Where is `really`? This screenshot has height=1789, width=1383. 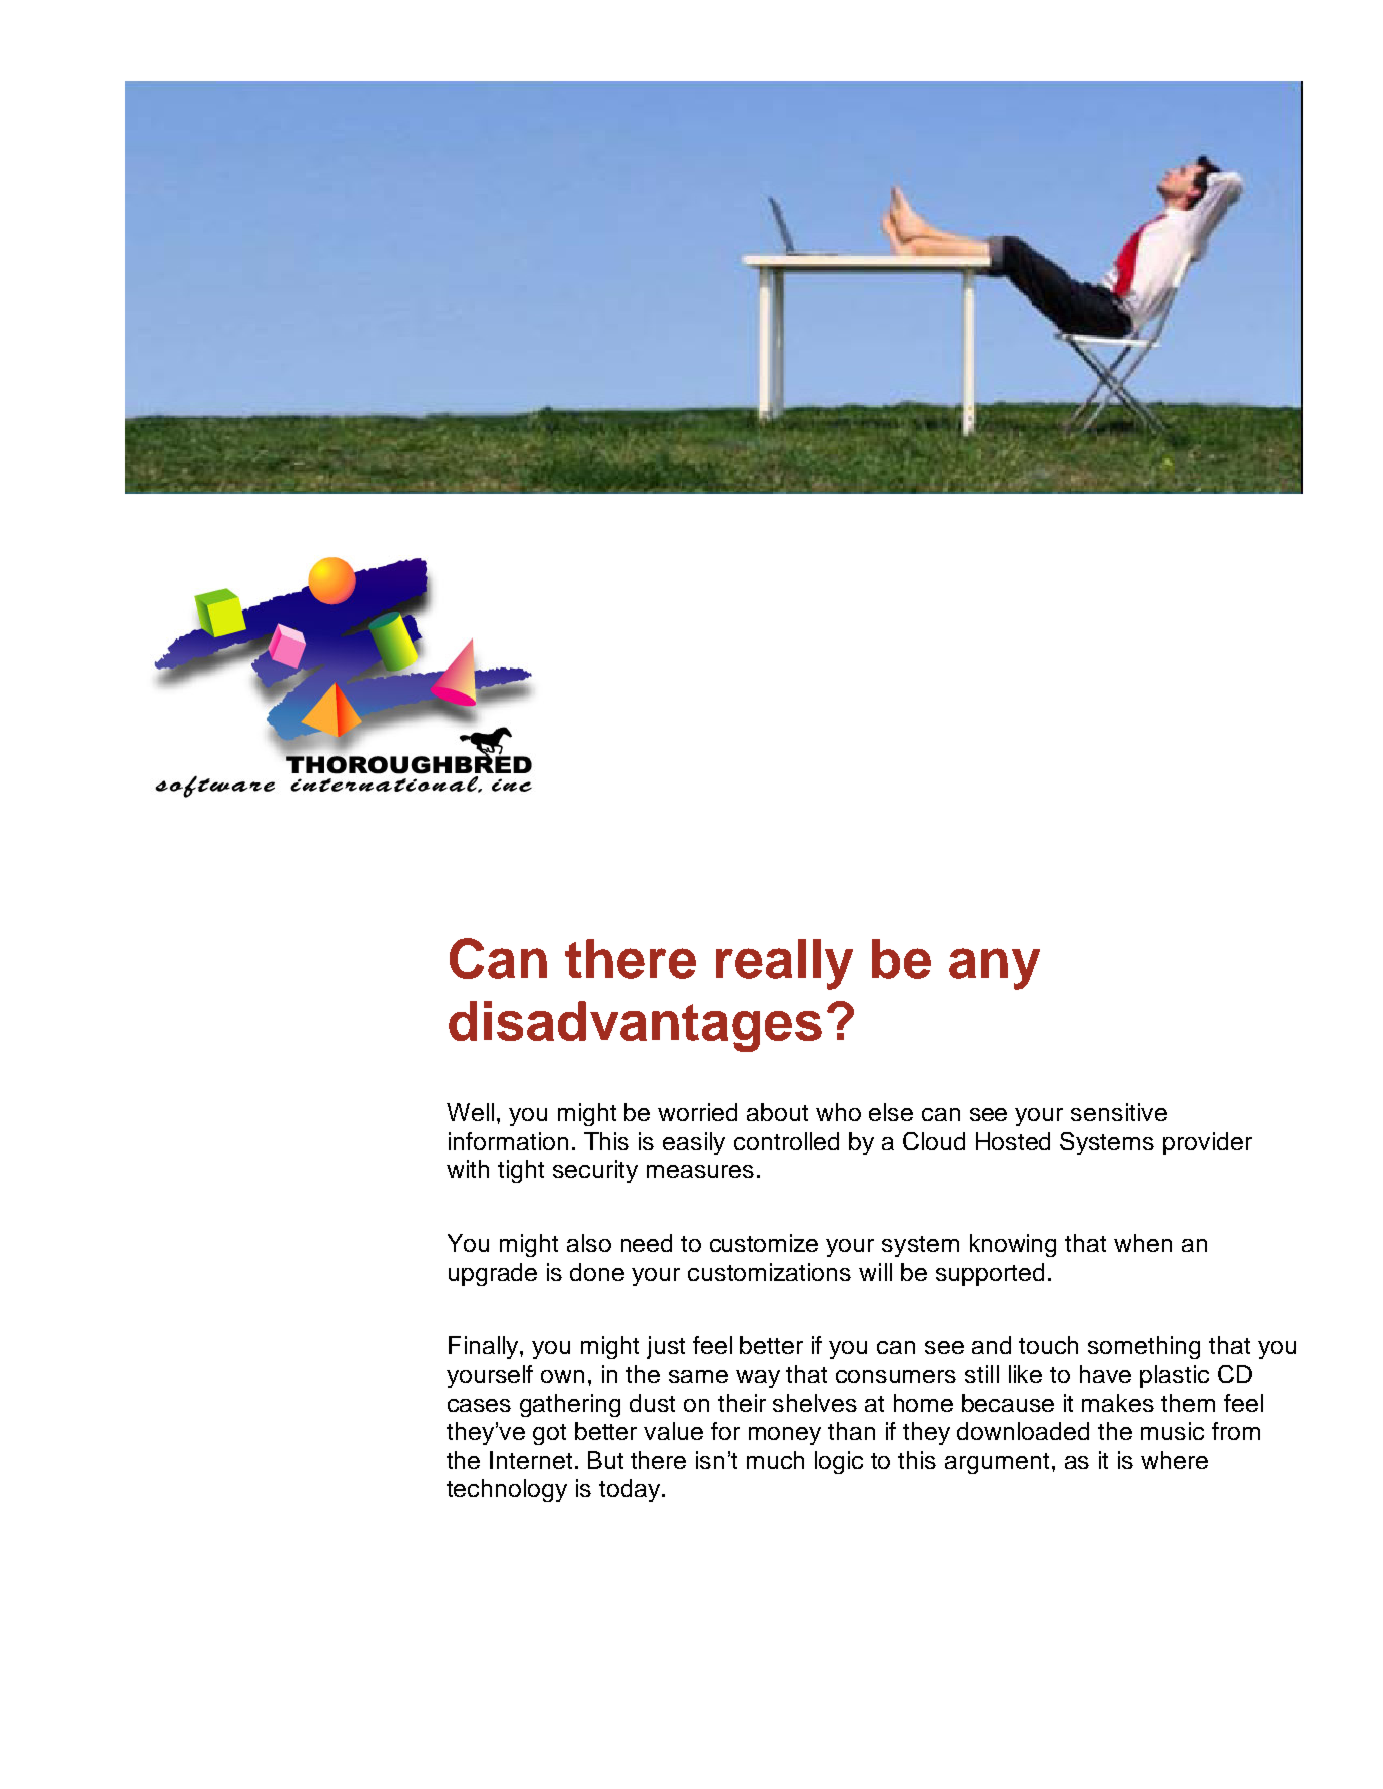
really is located at coordinates (784, 964).
